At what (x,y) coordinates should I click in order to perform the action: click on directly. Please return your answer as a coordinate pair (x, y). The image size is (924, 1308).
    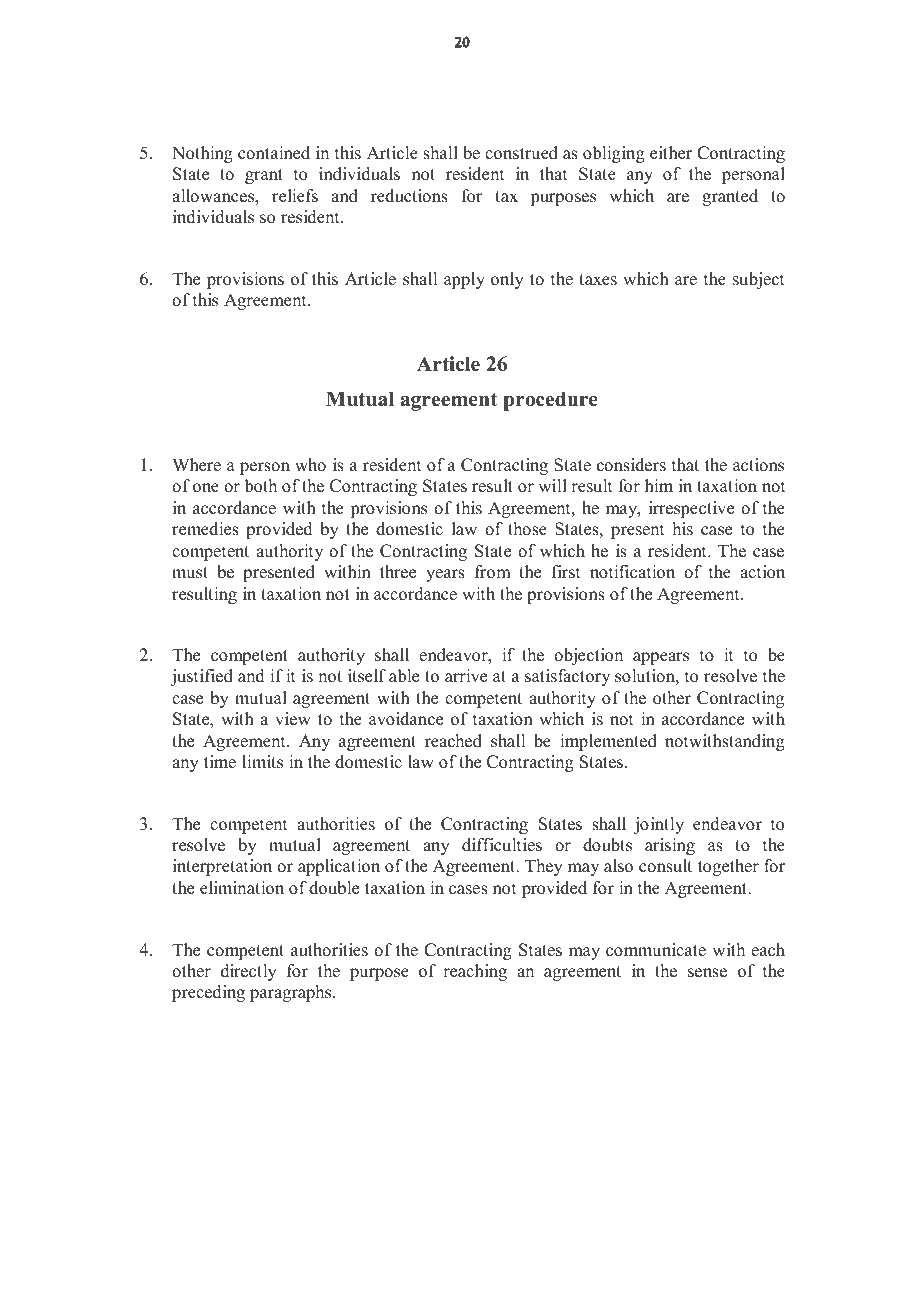
    Looking at the image, I should click on (249, 972).
